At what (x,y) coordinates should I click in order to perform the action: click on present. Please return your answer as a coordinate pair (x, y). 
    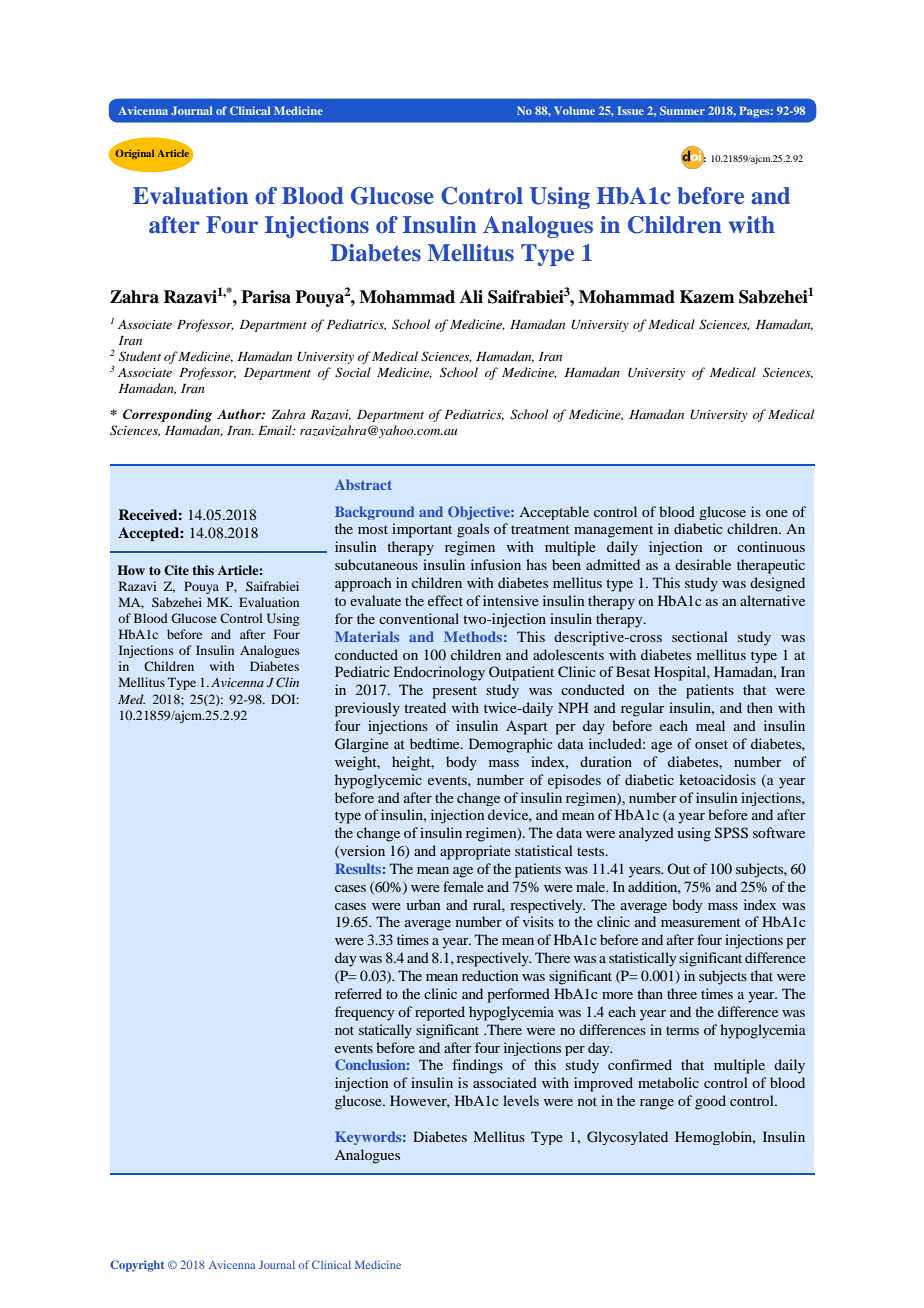
    Looking at the image, I should click on (454, 692).
